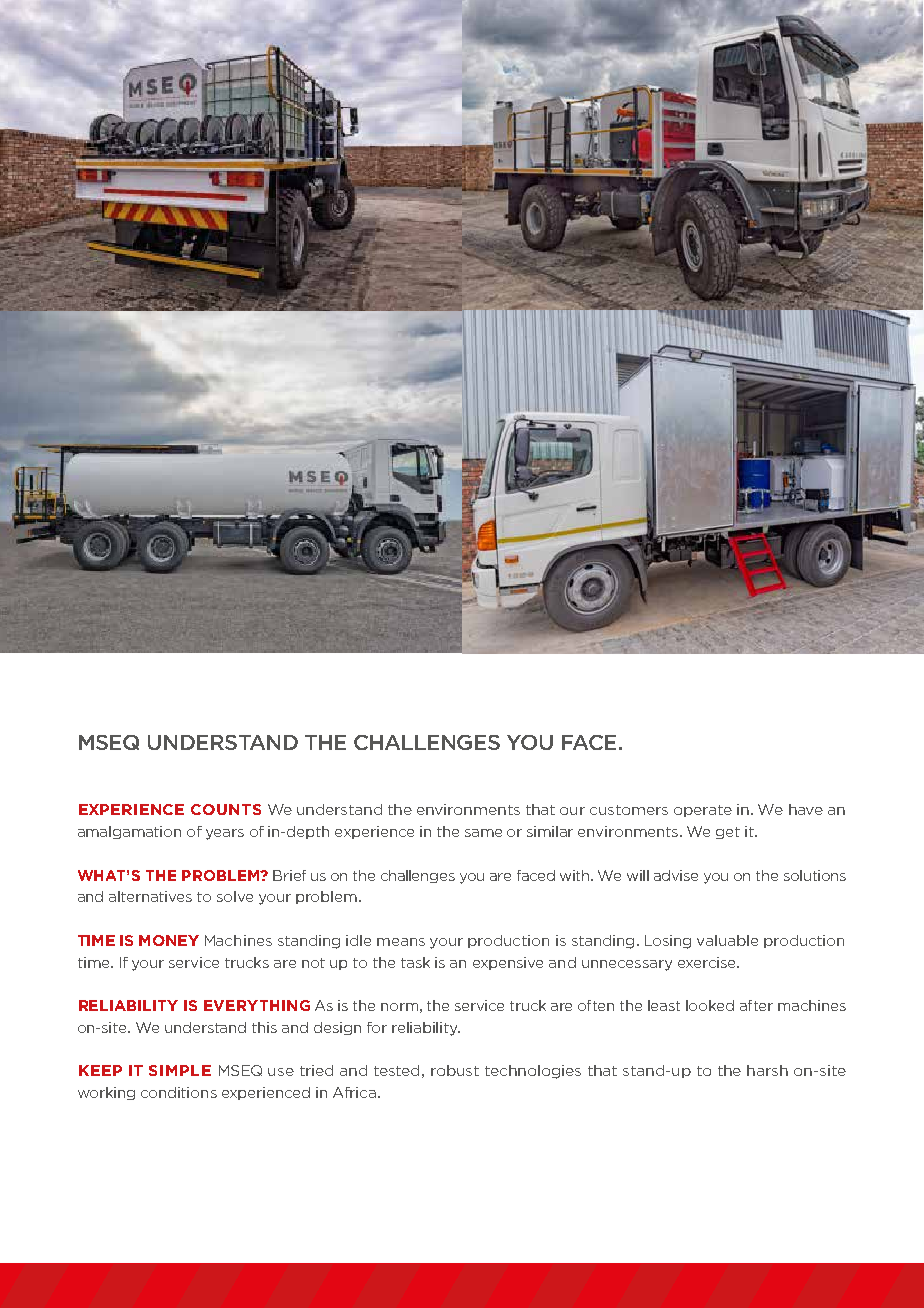  What do you see at coordinates (377, 1027) in the screenshot?
I see `for` at bounding box center [377, 1027].
